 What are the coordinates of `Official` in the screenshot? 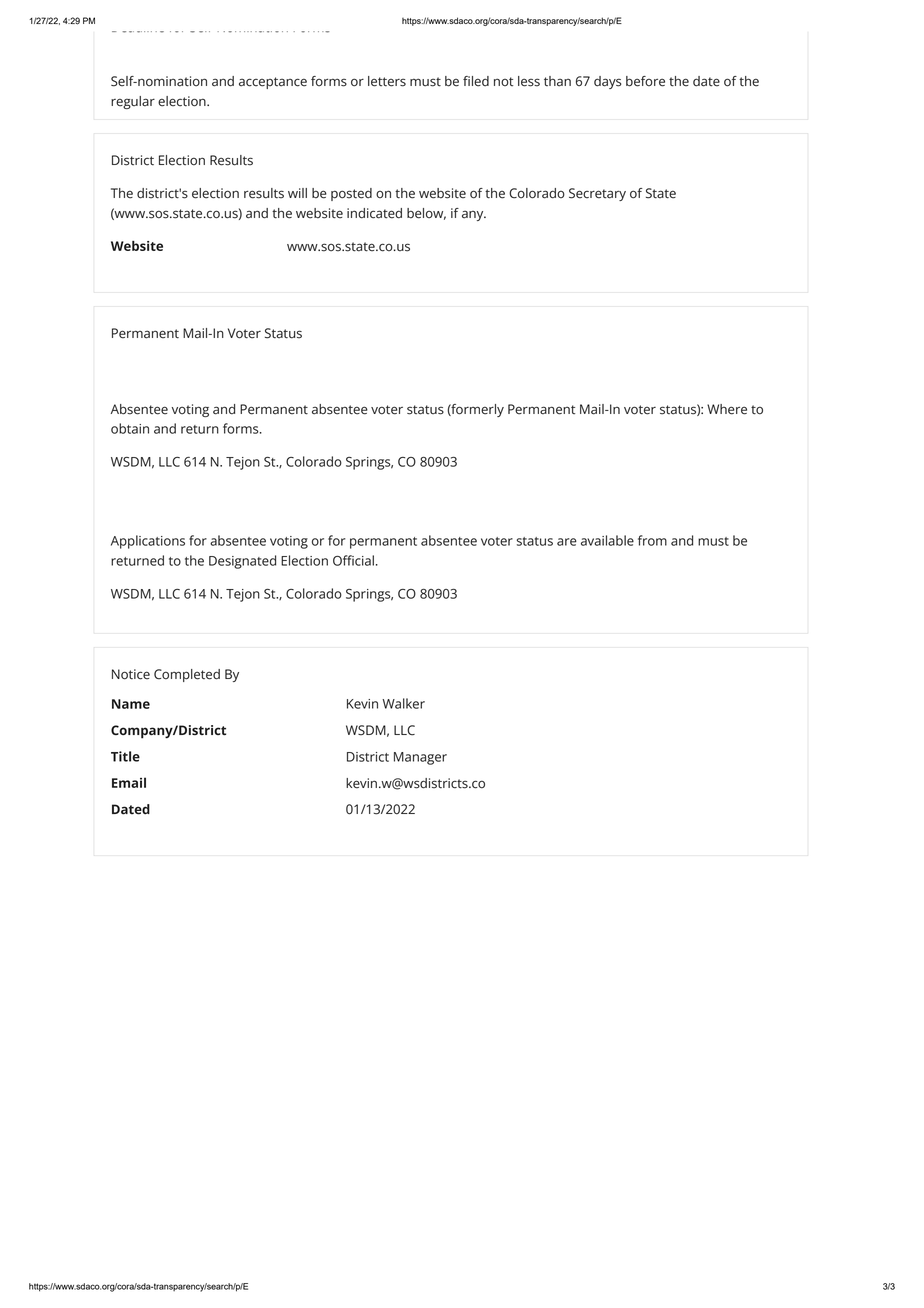 It's located at (353, 560).
